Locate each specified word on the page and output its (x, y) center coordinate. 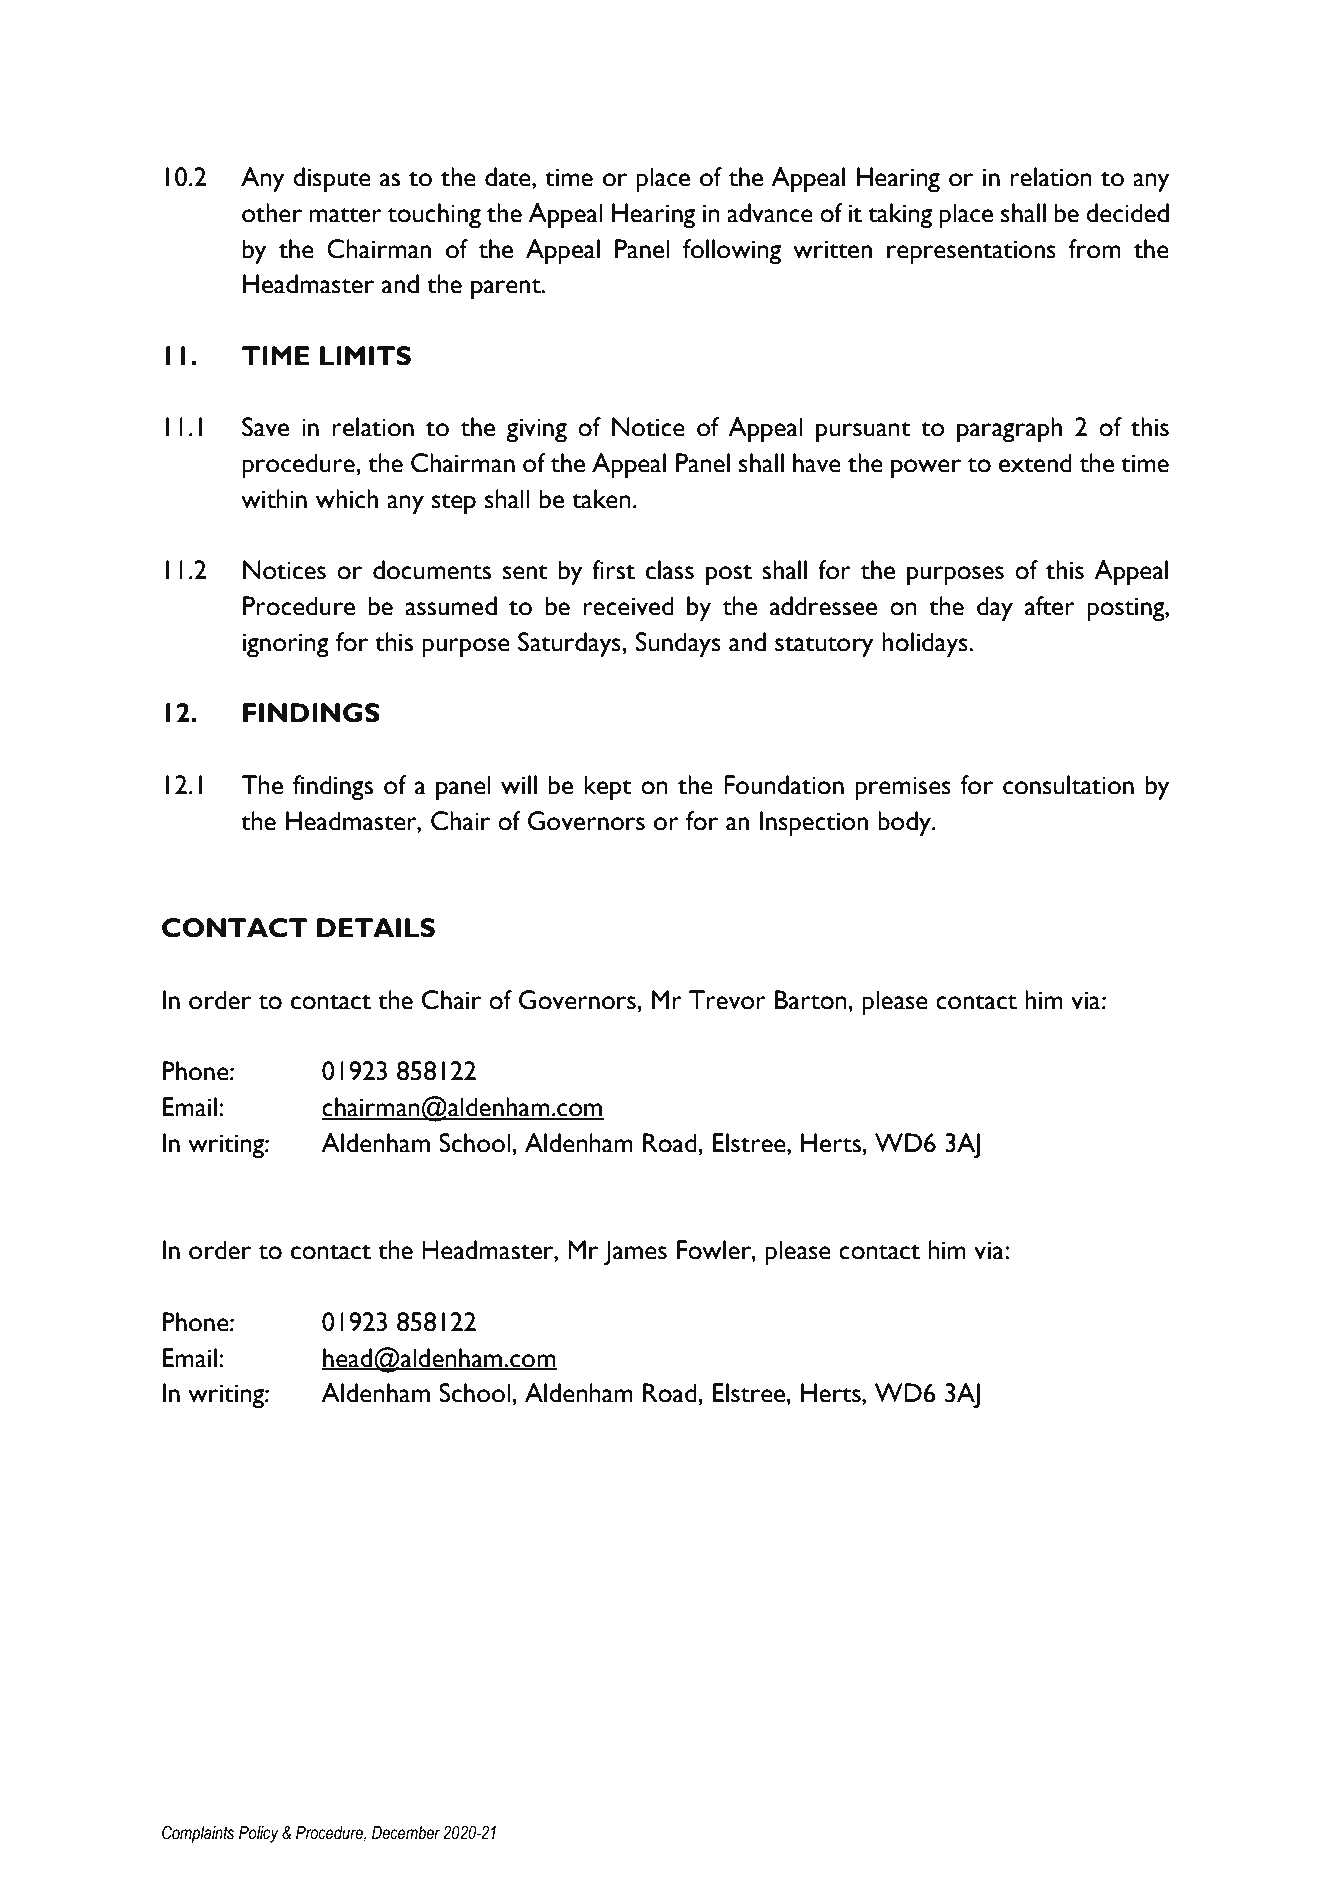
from (1094, 249)
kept (608, 788)
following (732, 252)
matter (345, 215)
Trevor (727, 1000)
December (406, 1833)
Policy (259, 1834)
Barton (811, 1000)
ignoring (286, 646)
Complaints (198, 1834)
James (635, 1253)
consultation (1068, 785)
